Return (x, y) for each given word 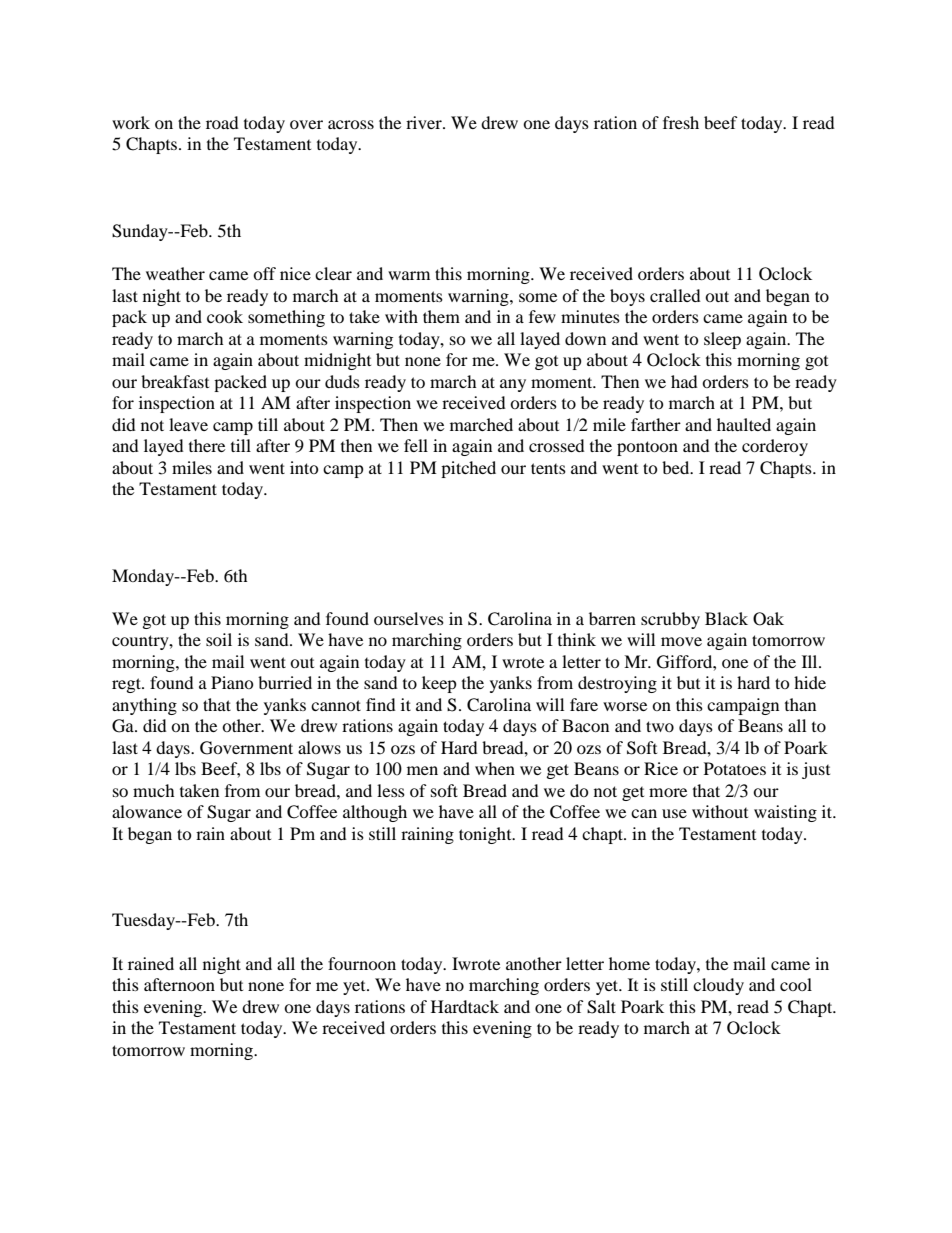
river (425, 122)
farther (656, 424)
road (222, 122)
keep (439, 684)
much (154, 790)
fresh (681, 122)
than (800, 704)
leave (188, 424)
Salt (601, 1007)
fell (416, 445)
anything (144, 706)
